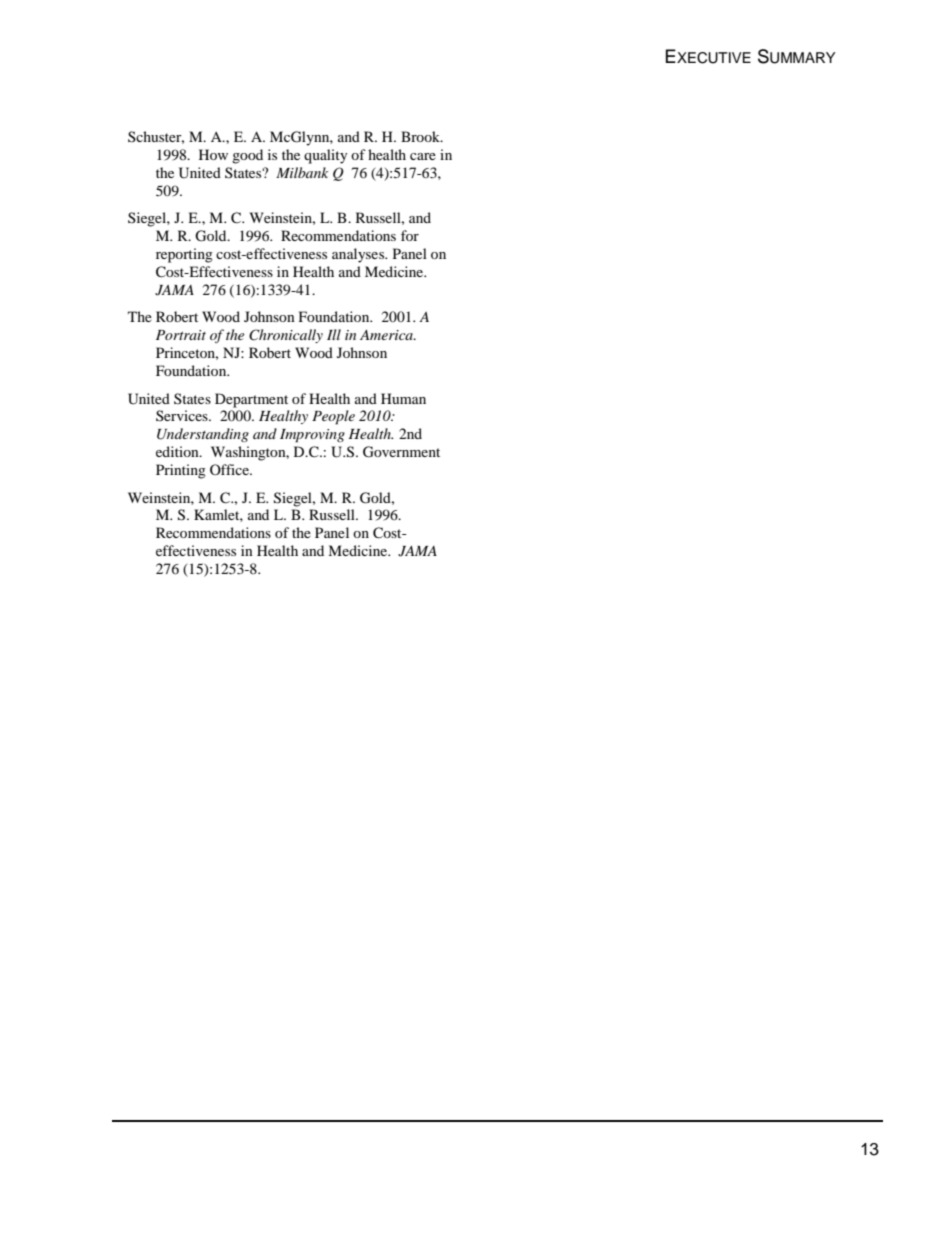  Describe the element at coordinates (286, 336) in the screenshot. I see `Chronically` at that location.
